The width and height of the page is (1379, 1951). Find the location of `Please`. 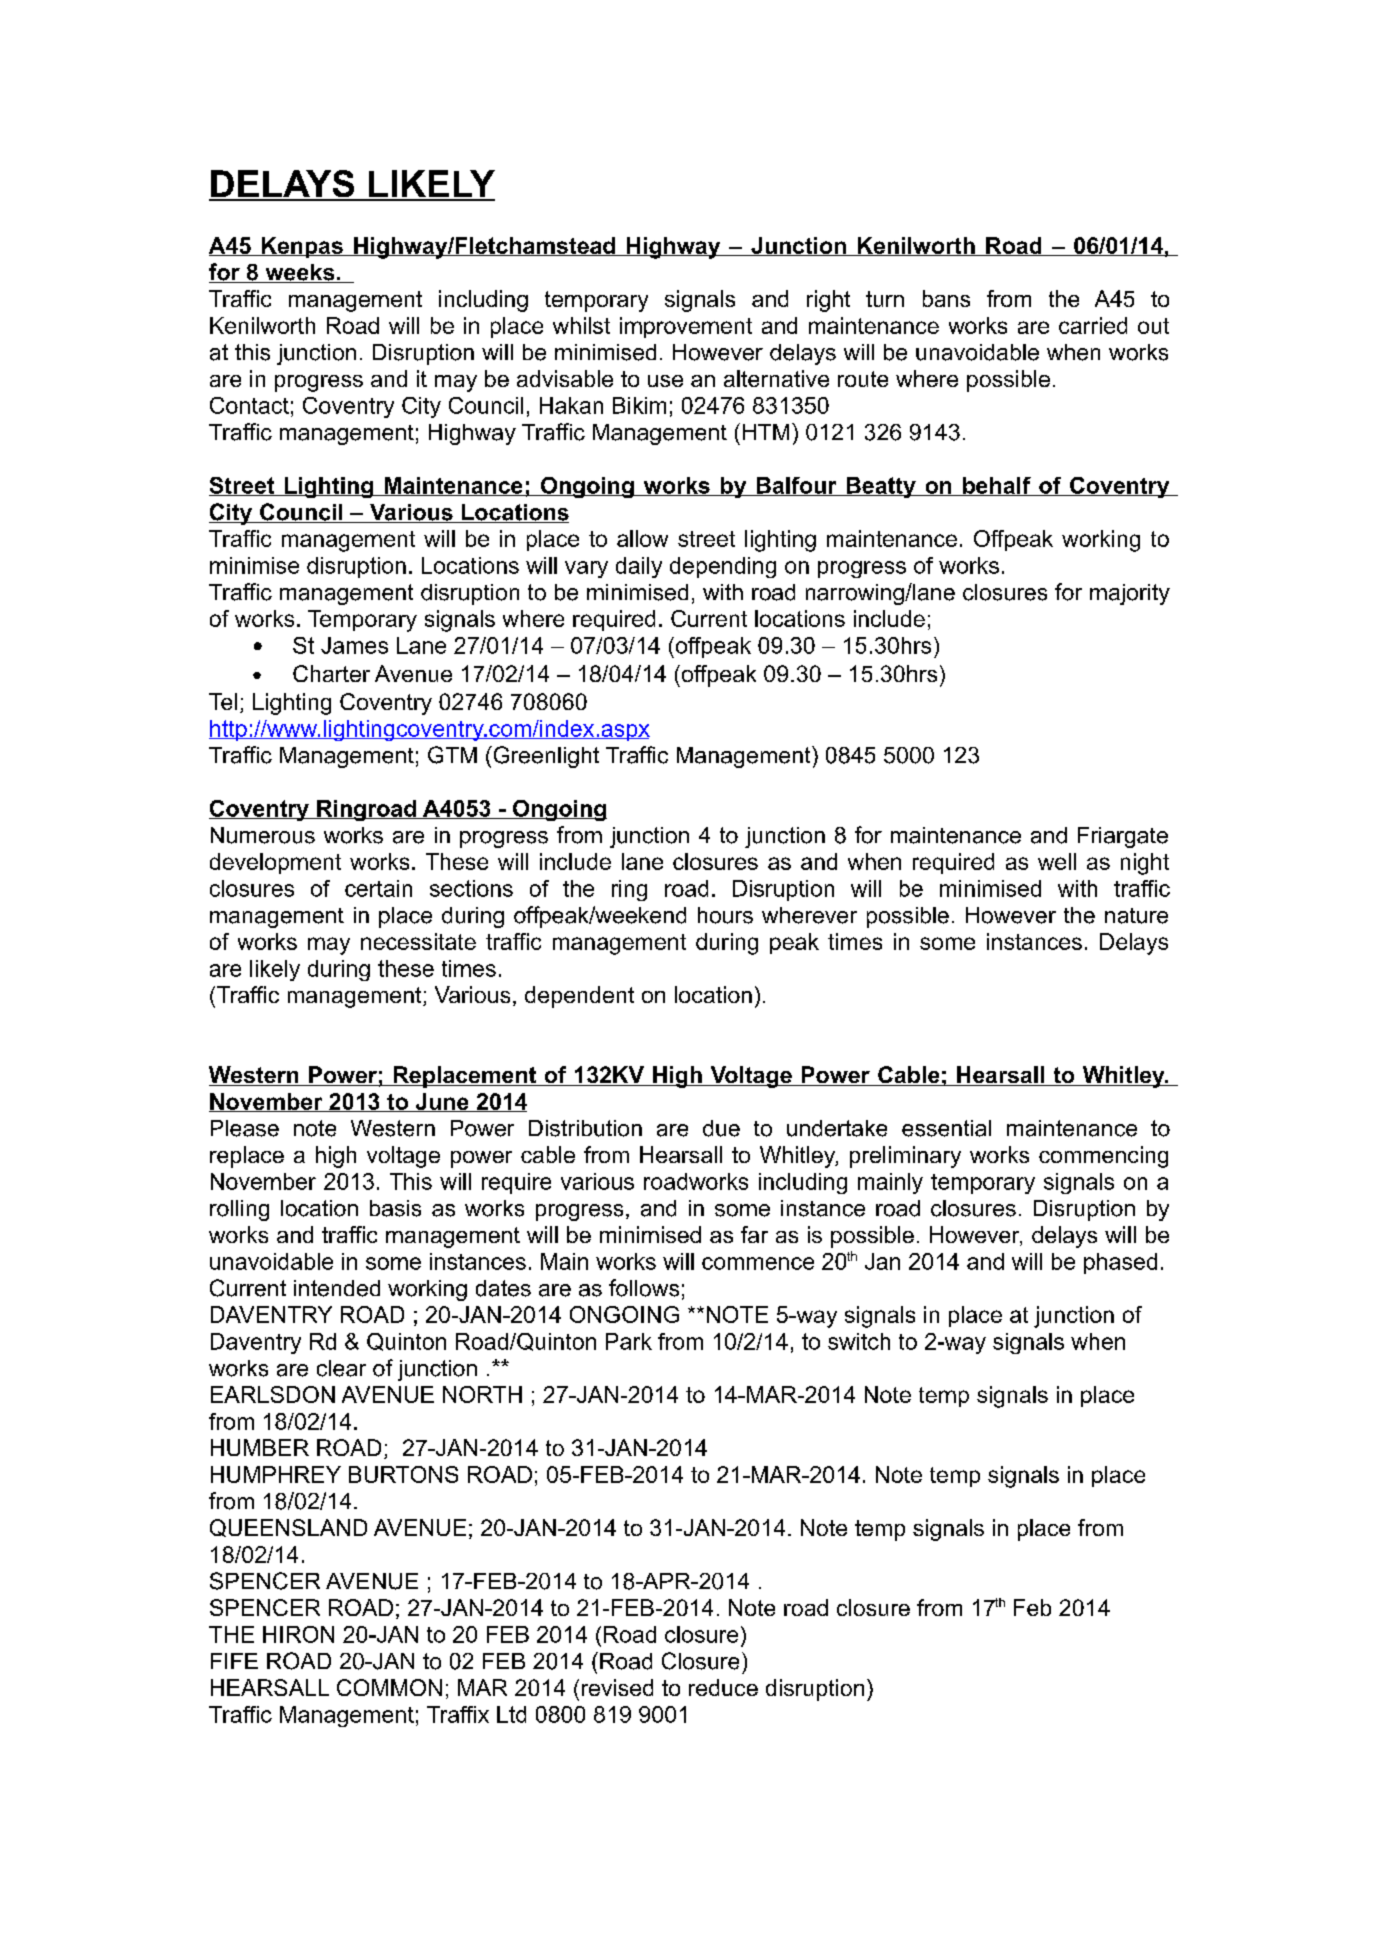

Please is located at coordinates (245, 1128).
